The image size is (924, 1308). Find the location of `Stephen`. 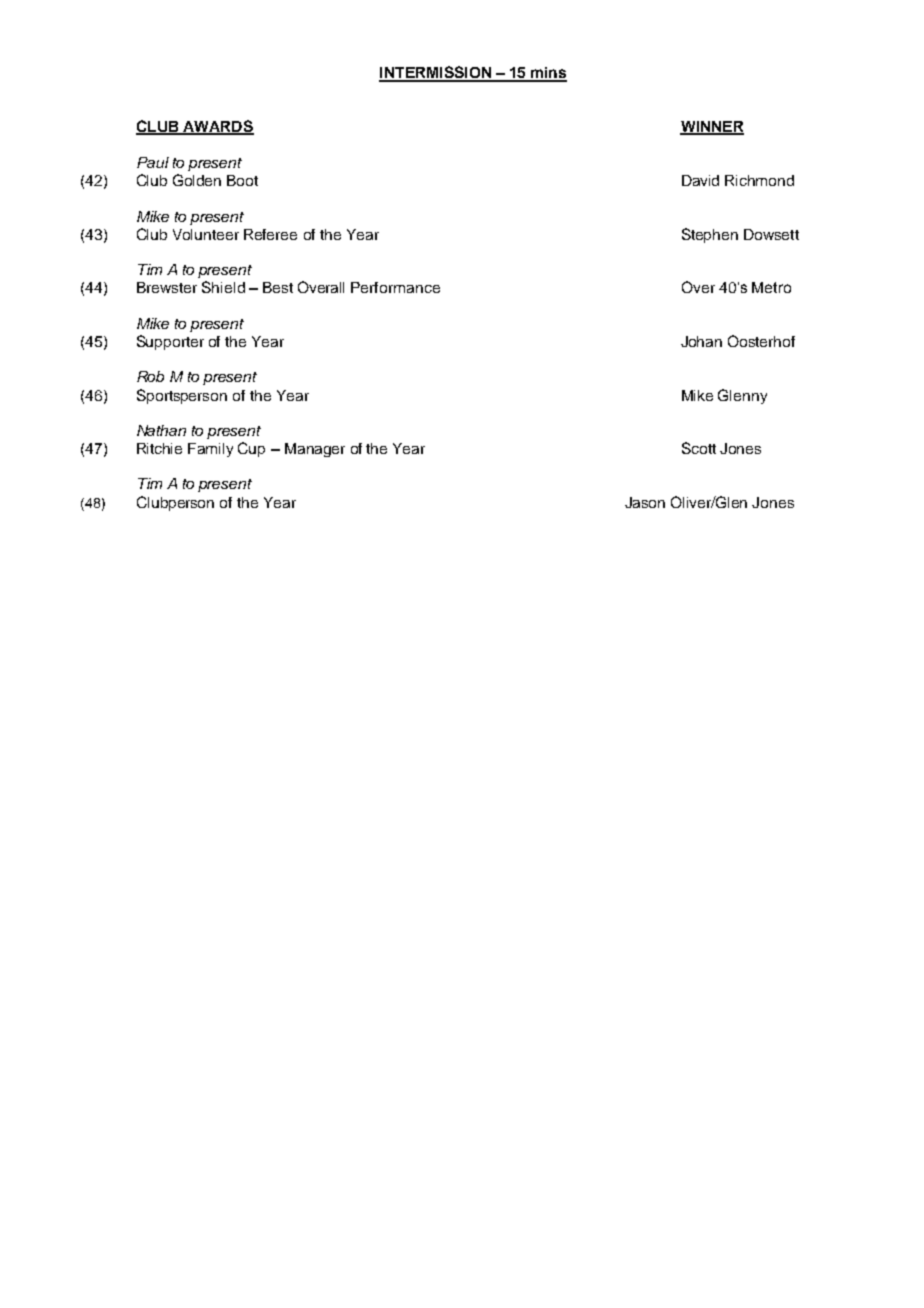

Stephen is located at coordinates (710, 235).
